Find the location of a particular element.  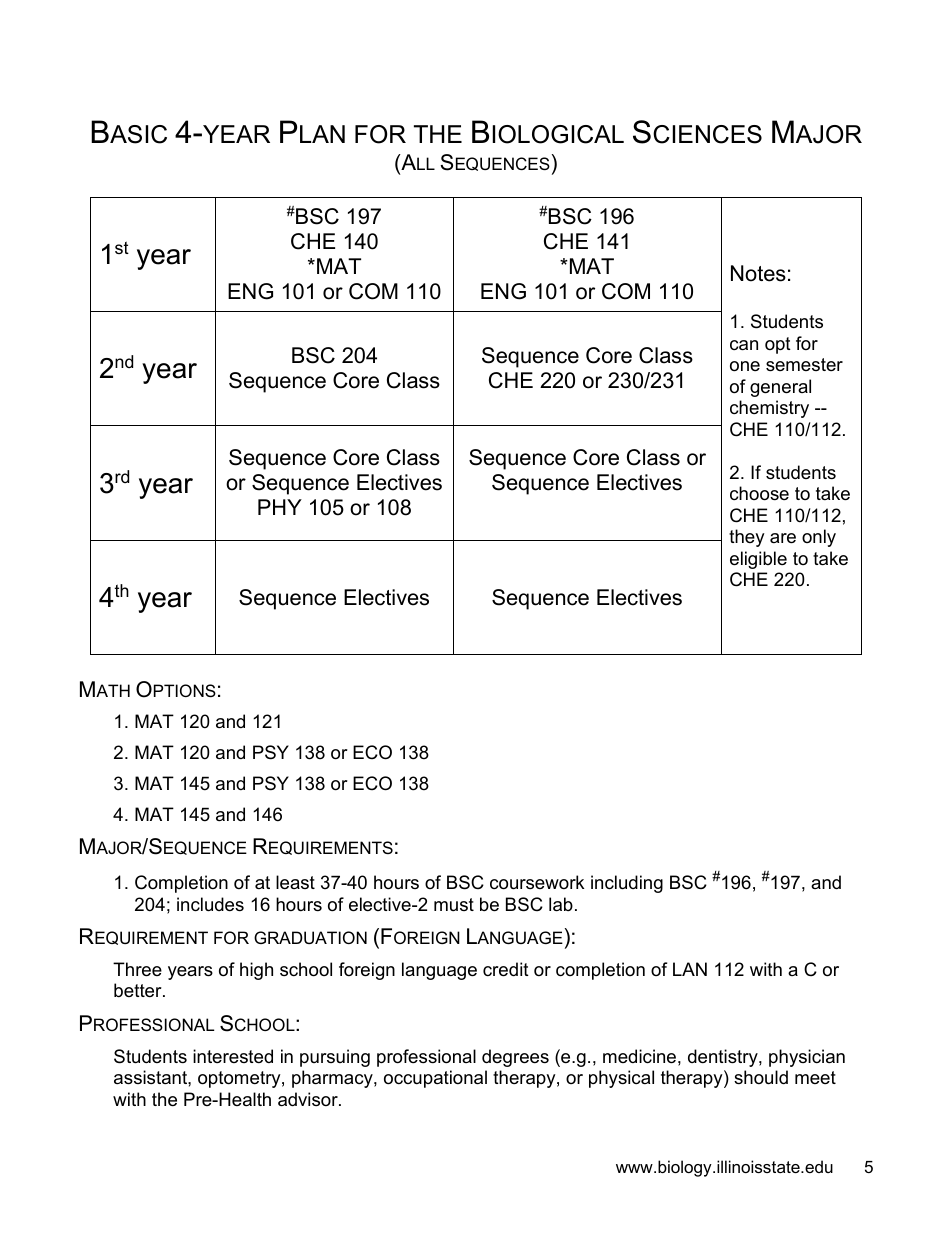

Notes is located at coordinates (758, 273).
